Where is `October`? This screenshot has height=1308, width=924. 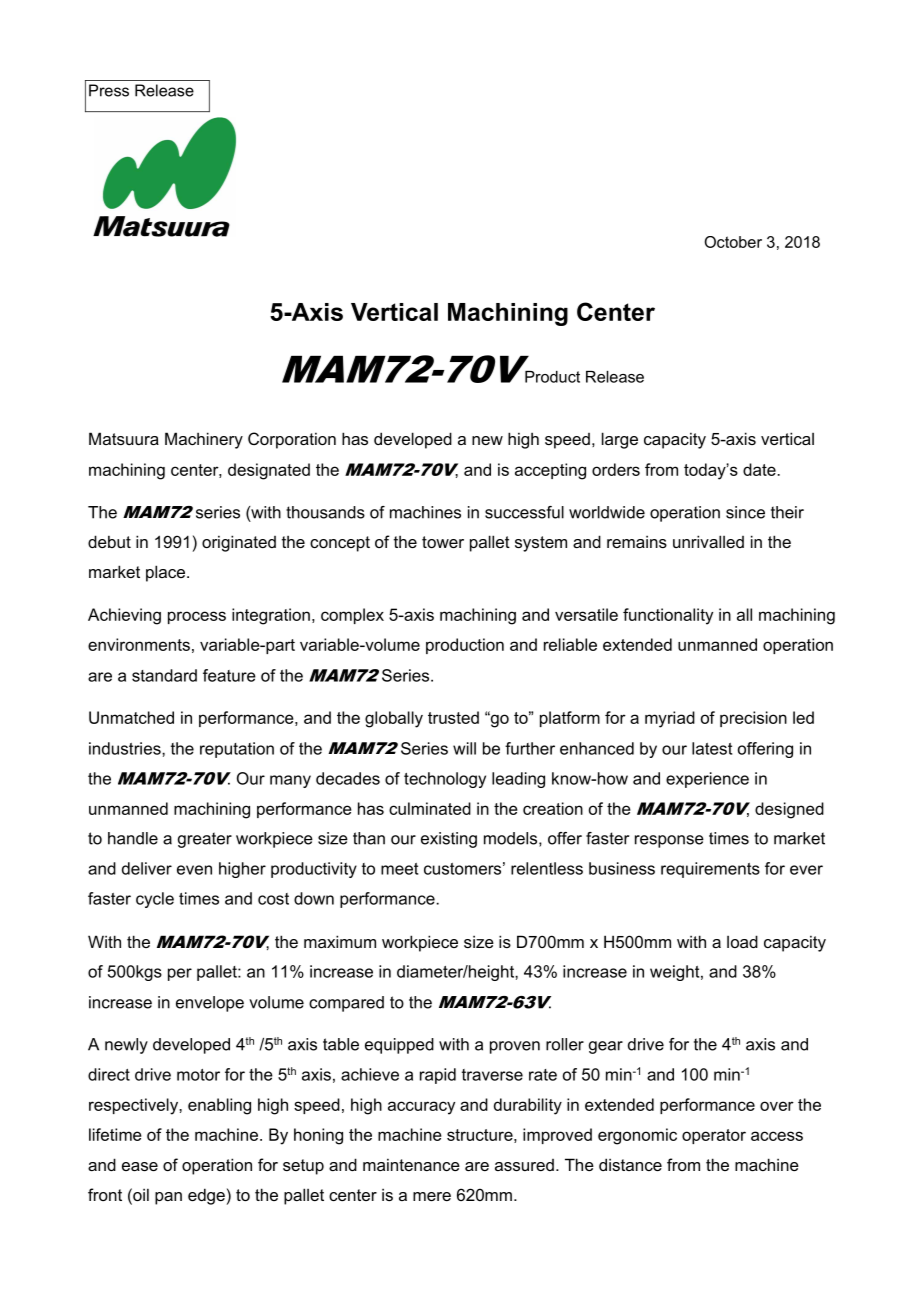 October is located at coordinates (733, 242).
